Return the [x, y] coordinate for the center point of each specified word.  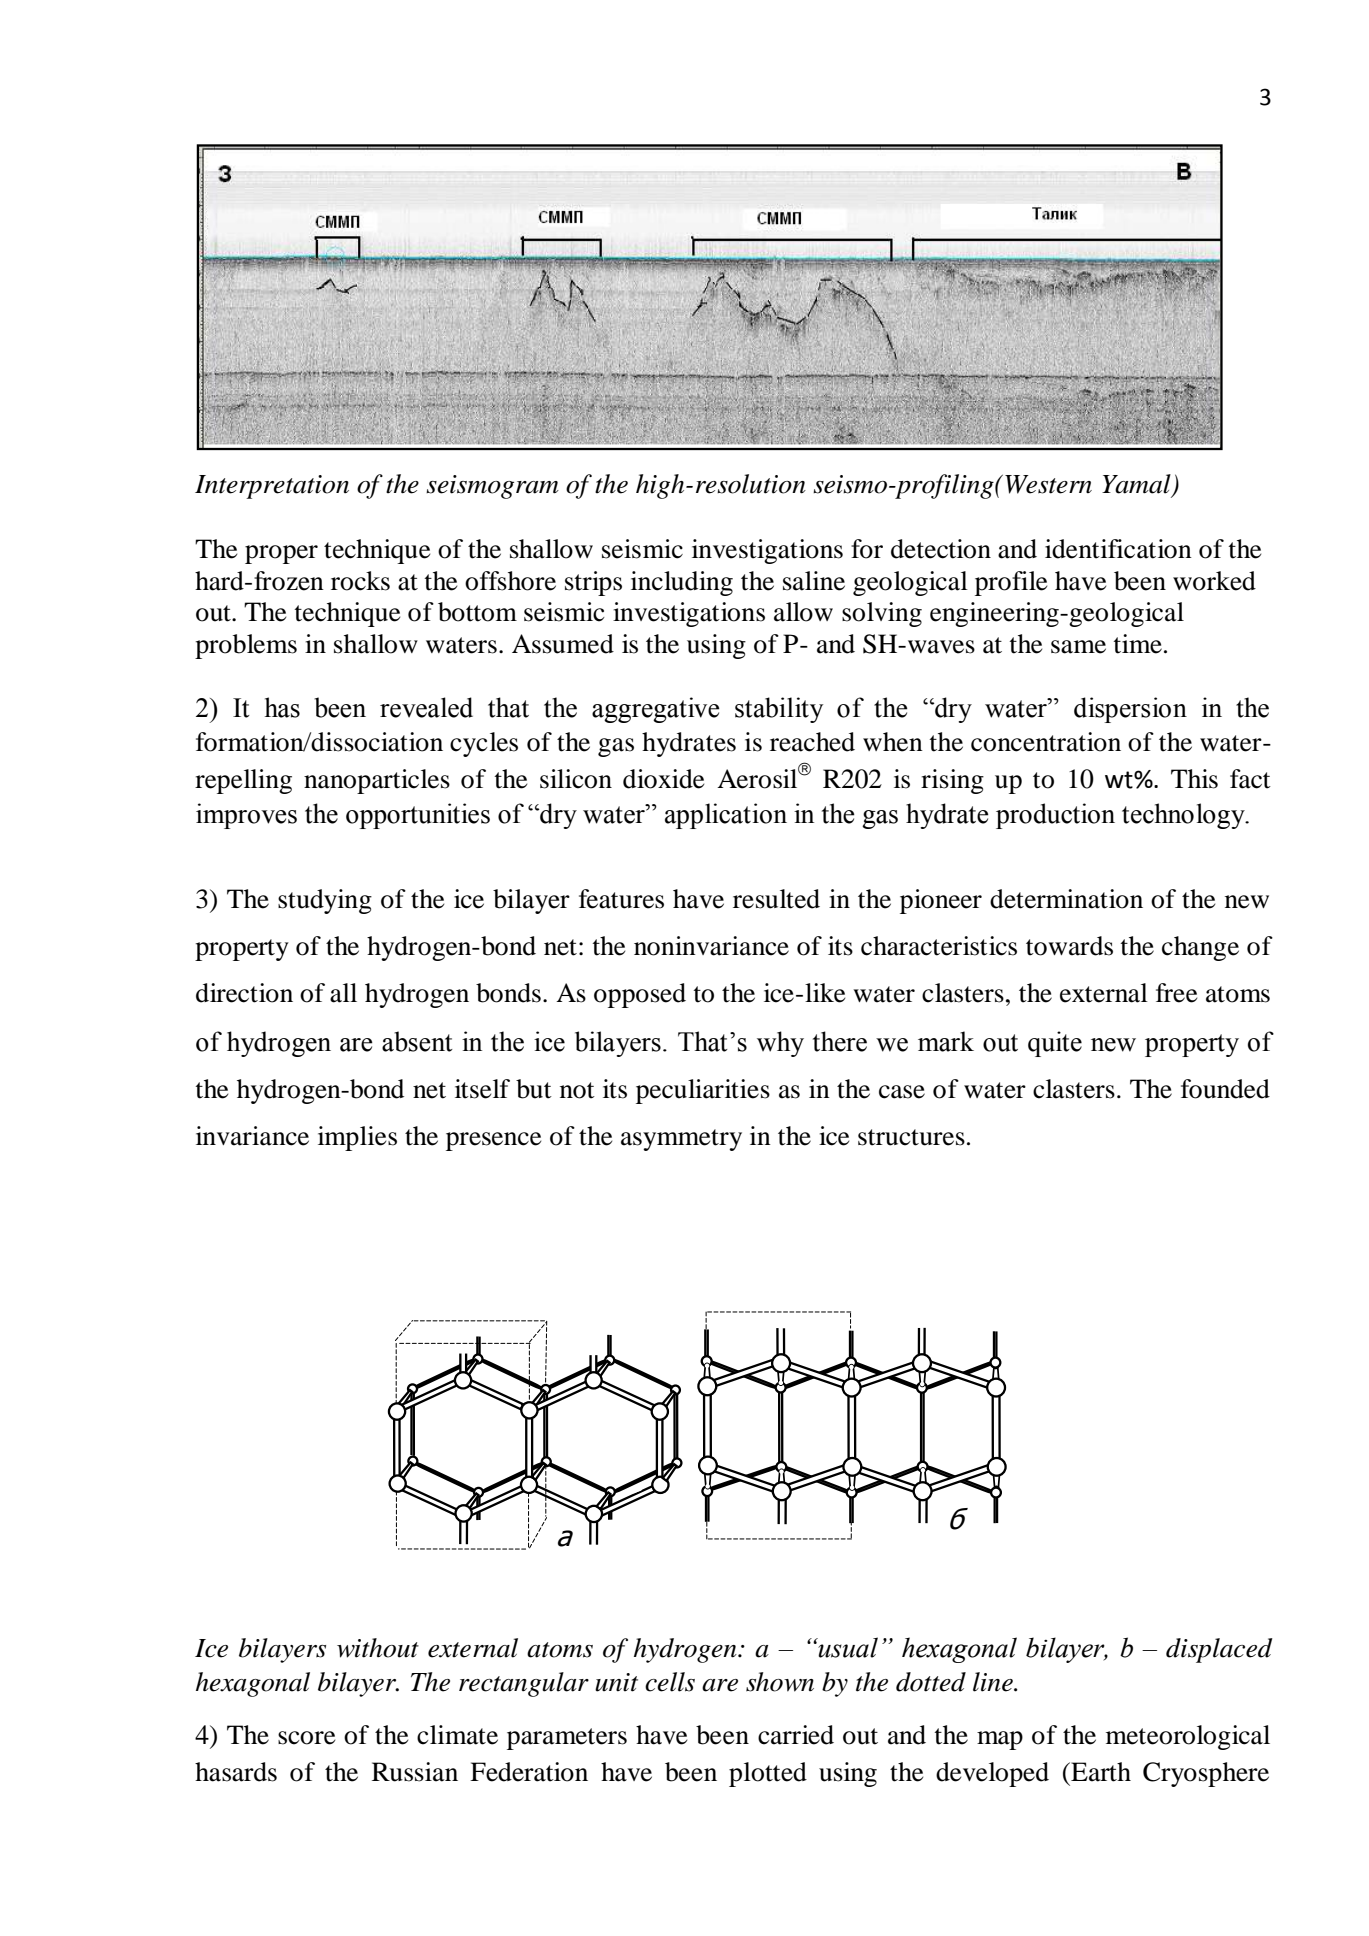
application [726, 816]
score [306, 1738]
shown [780, 1682]
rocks [360, 581]
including [682, 583]
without [378, 1648]
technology [1184, 816]
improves [246, 816]
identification [1118, 549]
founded [1225, 1089]
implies [357, 1138]
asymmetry [681, 1140]
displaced [1219, 1650]
